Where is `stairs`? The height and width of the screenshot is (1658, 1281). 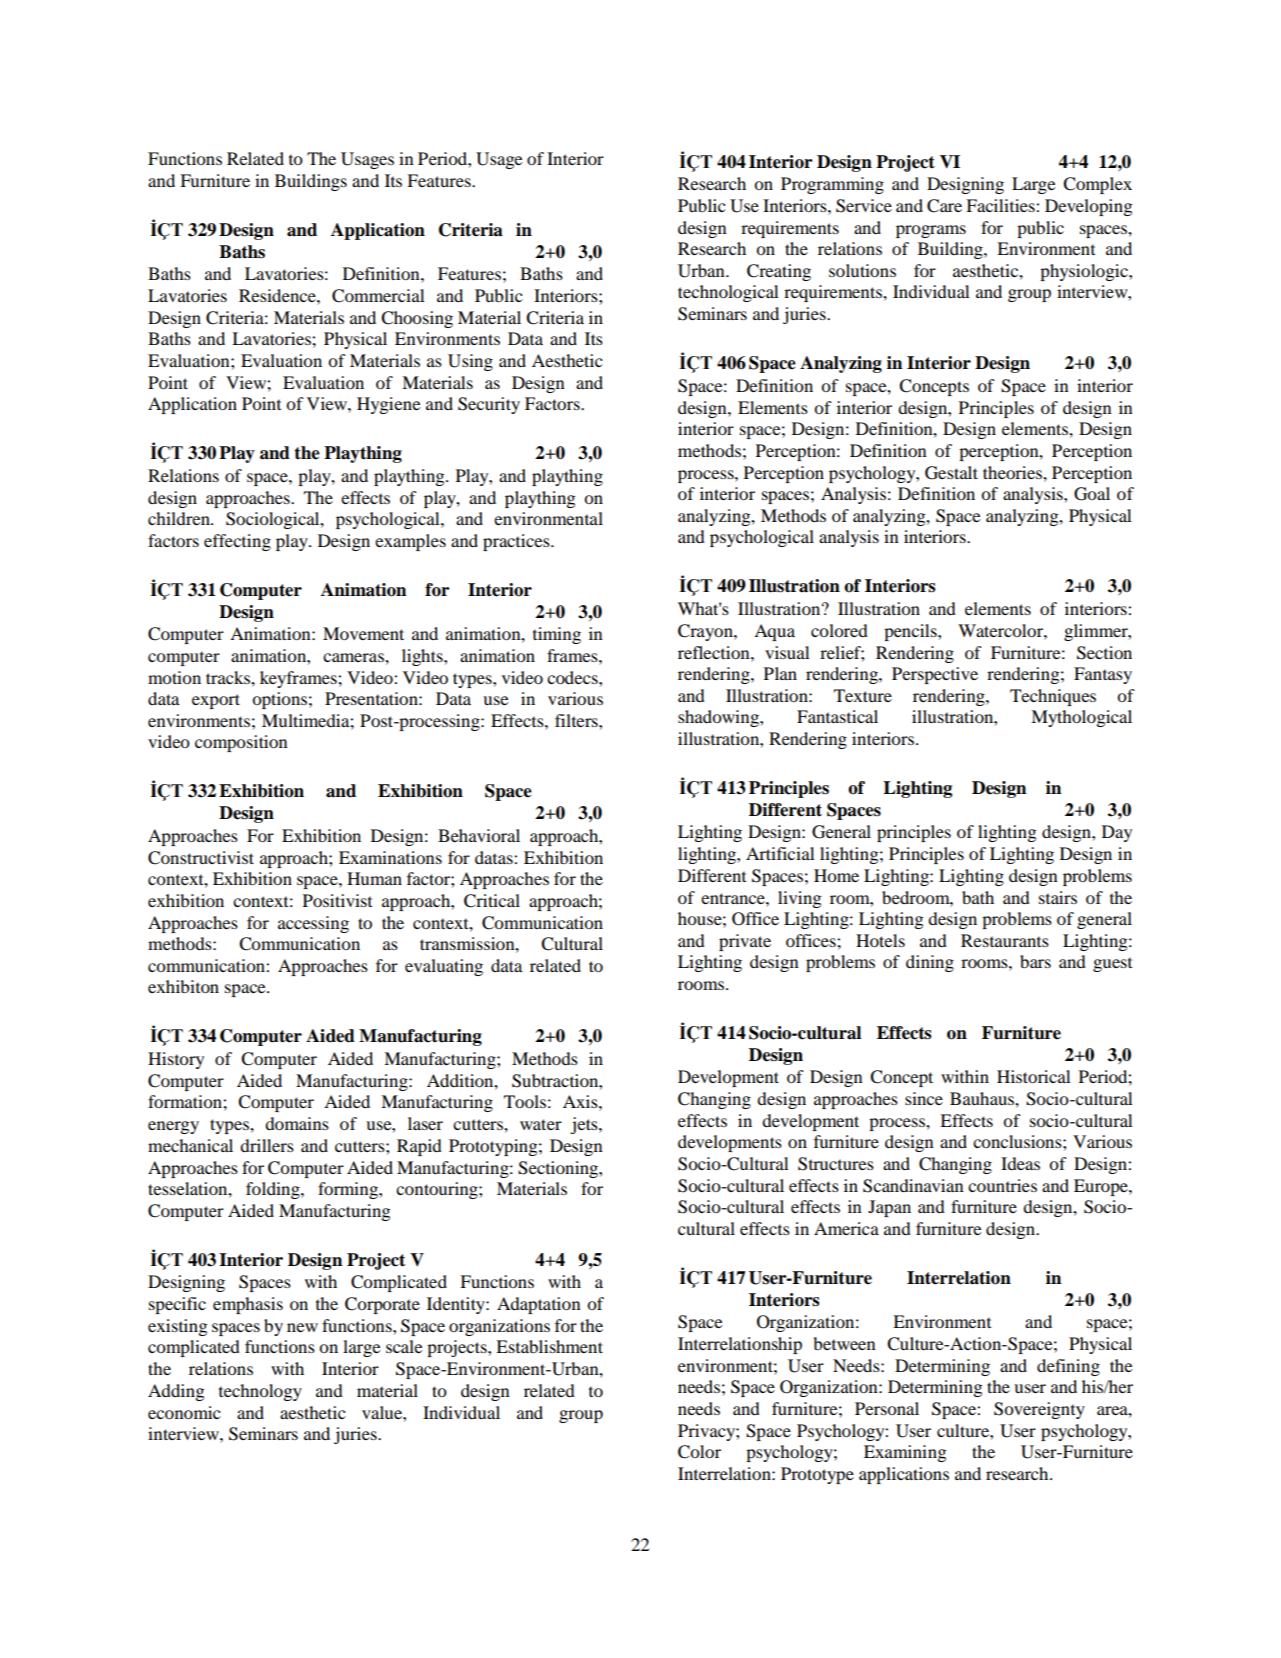 stairs is located at coordinates (1058, 897).
